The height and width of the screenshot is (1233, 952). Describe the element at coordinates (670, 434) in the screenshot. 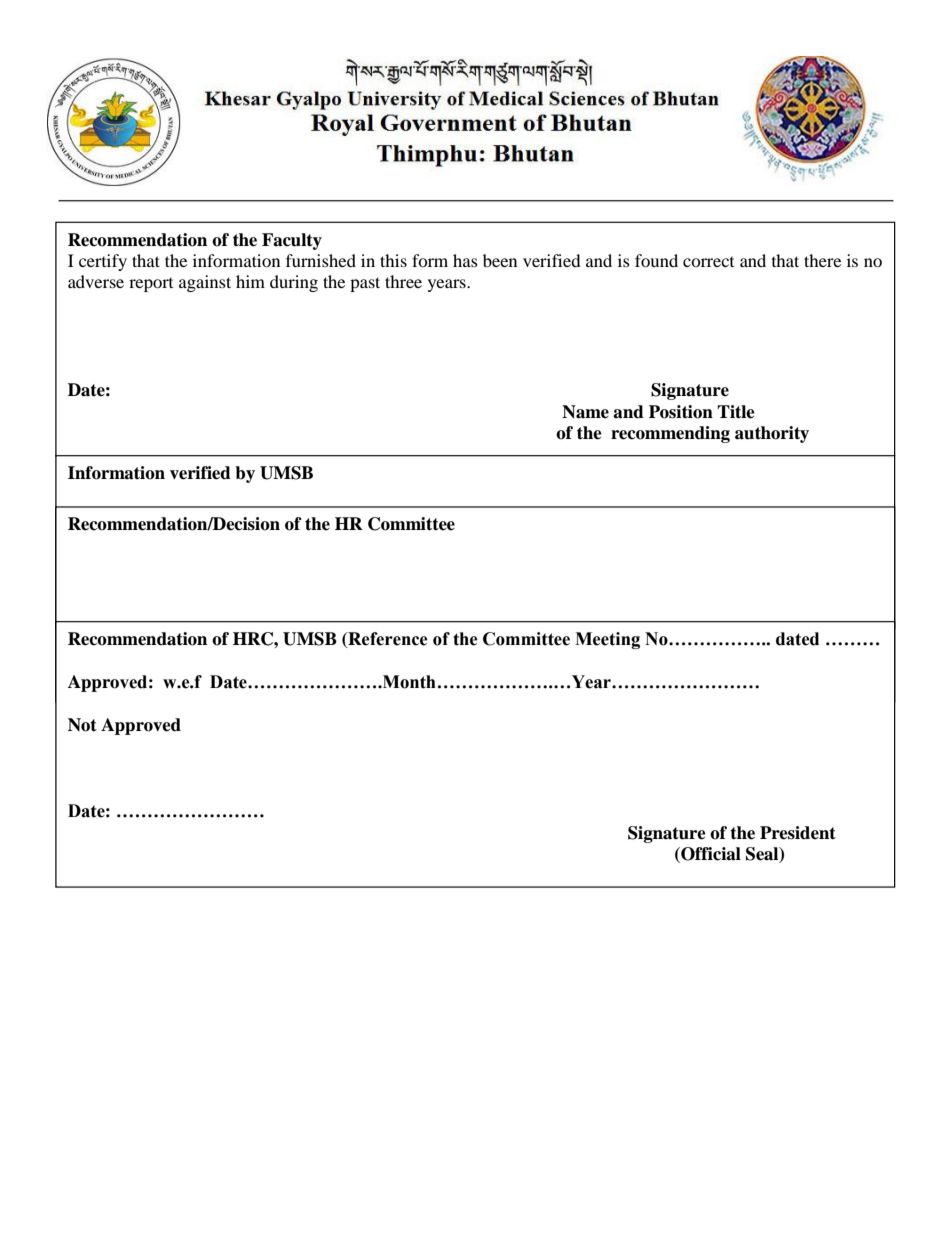

I see `recommending` at that location.
